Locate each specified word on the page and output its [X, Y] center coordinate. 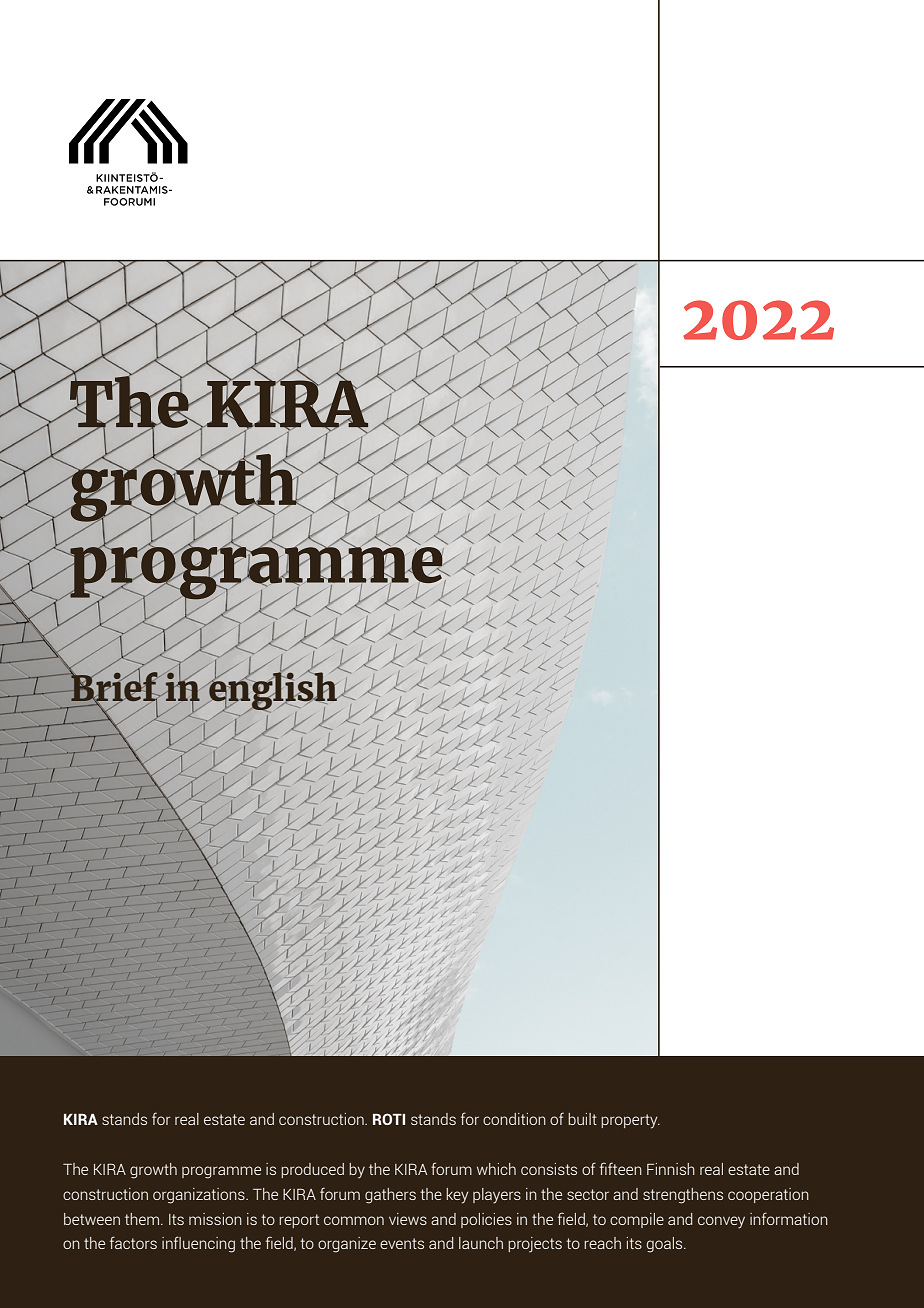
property [630, 1121]
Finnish [671, 1169]
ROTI [389, 1119]
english [273, 691]
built [582, 1119]
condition [514, 1119]
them [143, 1219]
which [496, 1169]
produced [312, 1170]
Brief [114, 687]
